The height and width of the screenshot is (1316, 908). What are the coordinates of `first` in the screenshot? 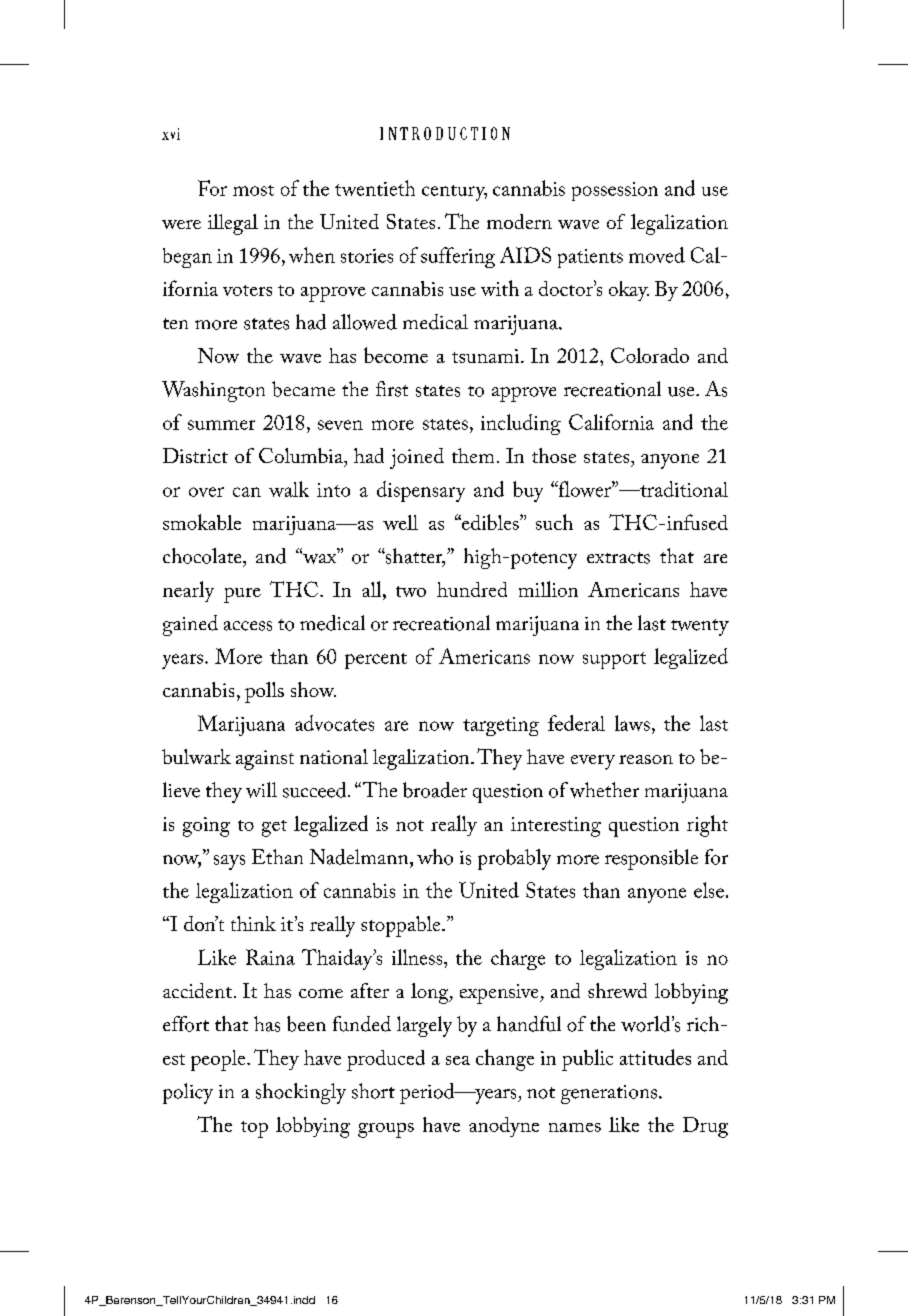 It's located at (392, 389).
